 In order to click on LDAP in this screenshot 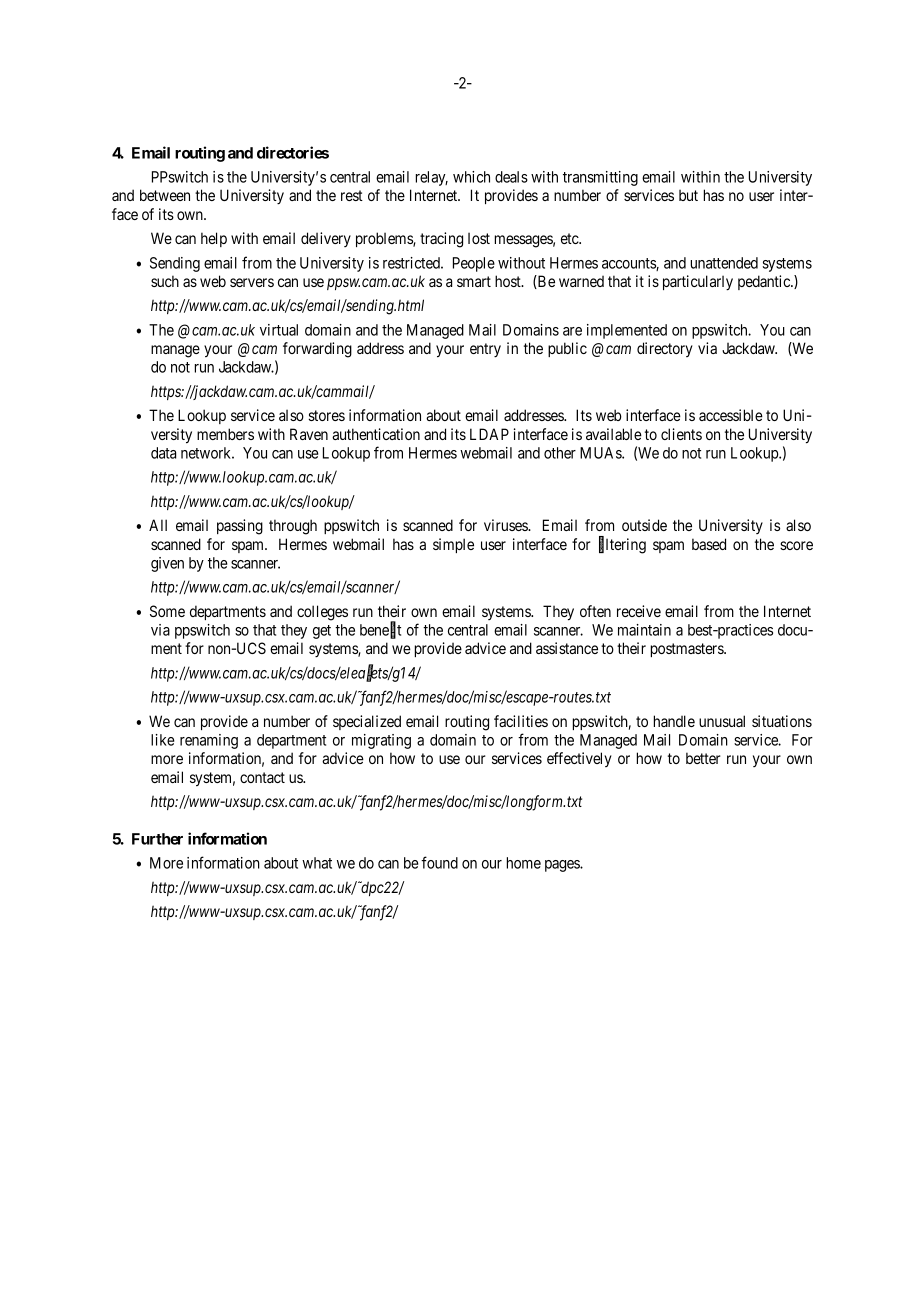, I will do `click(489, 434)`.
